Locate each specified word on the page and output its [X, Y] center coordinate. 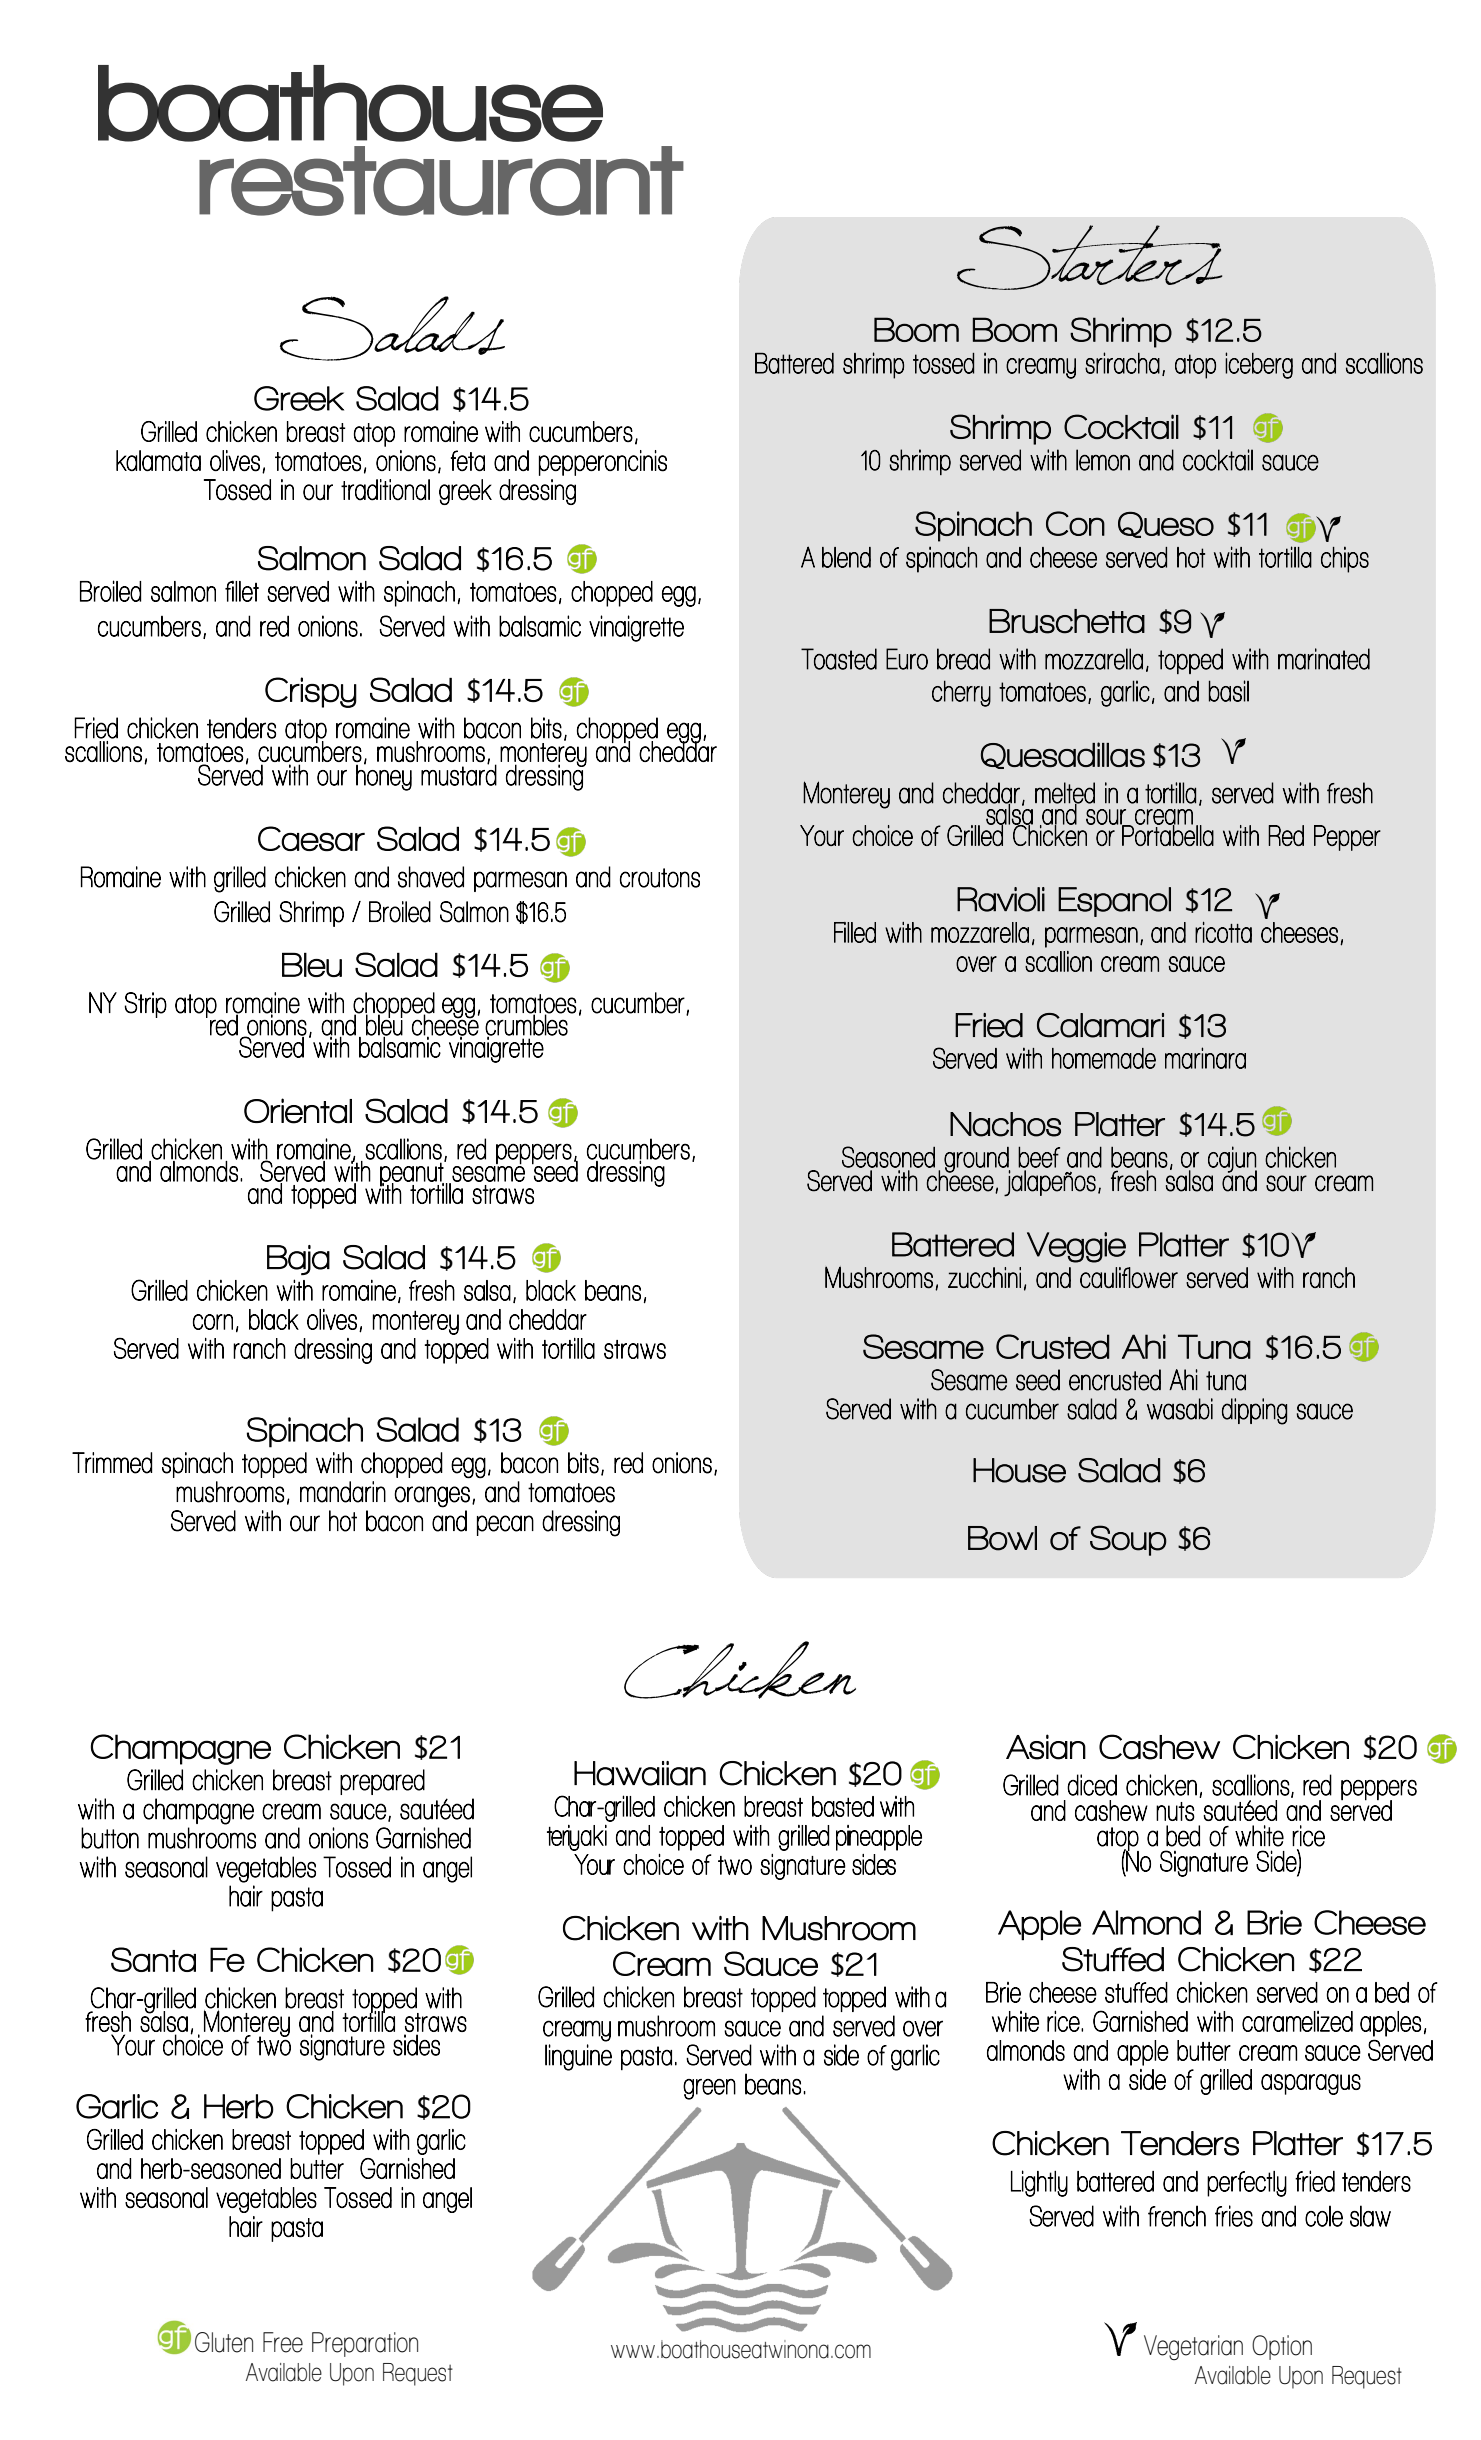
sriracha [1122, 363]
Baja [298, 1260]
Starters [1089, 257]
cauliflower [1129, 1277]
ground [977, 1160]
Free [283, 2342]
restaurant [441, 181]
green [709, 2089]
